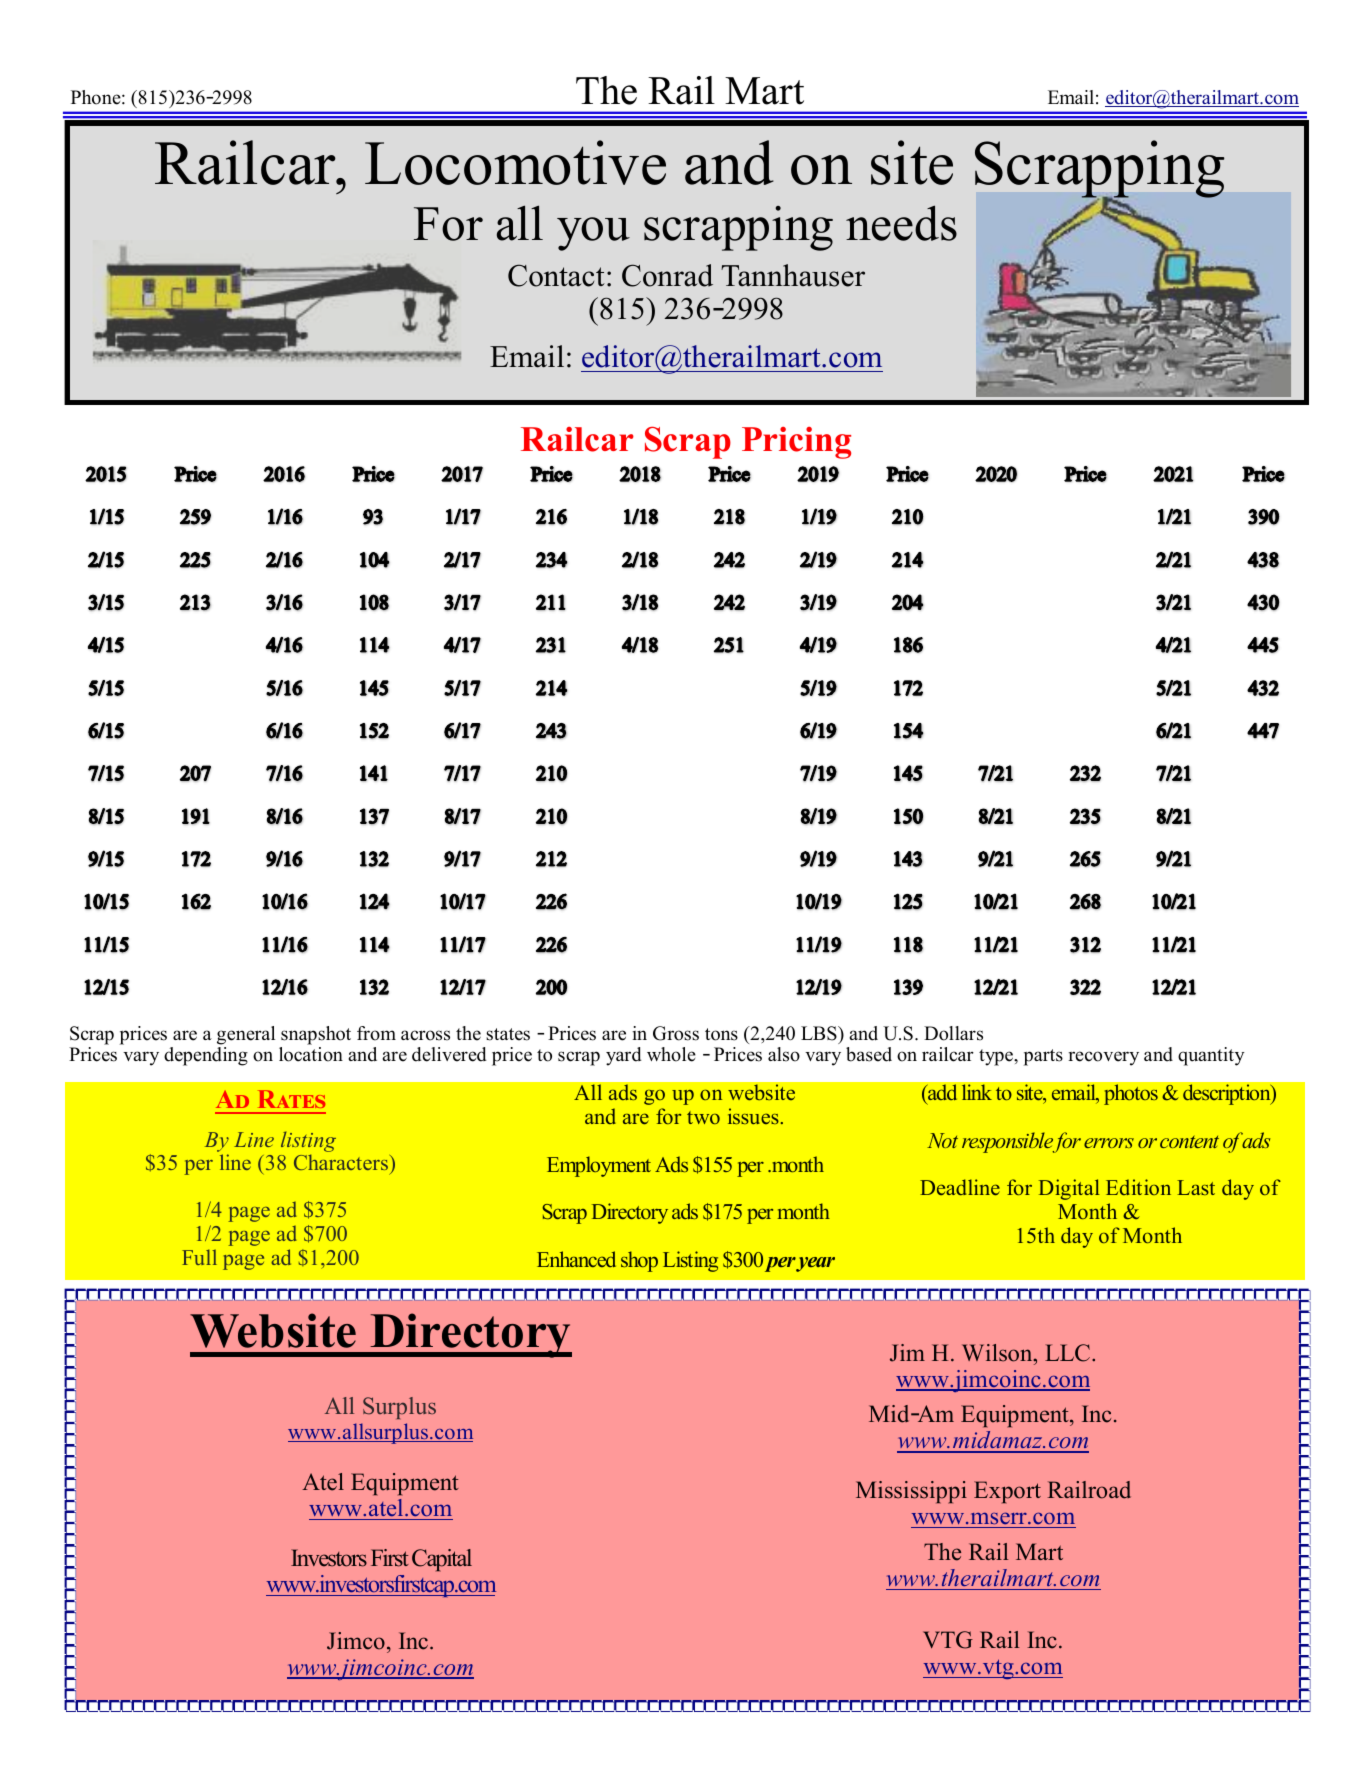 This screenshot has height=1776, width=1372. What do you see at coordinates (593, 234) in the screenshot?
I see `you` at bounding box center [593, 234].
